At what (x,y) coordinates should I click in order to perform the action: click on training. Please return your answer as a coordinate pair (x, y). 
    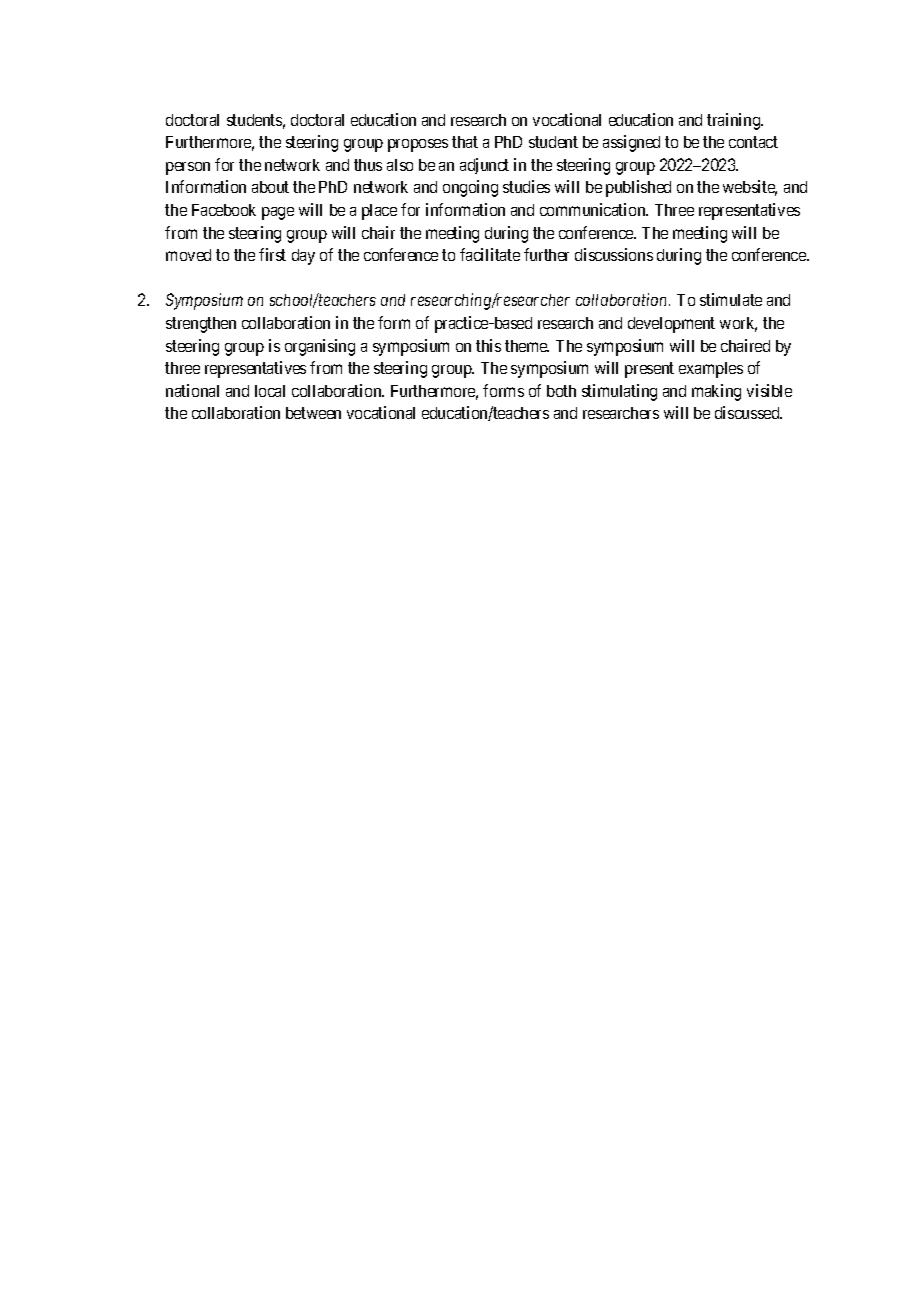
    Looking at the image, I should click on (735, 121).
